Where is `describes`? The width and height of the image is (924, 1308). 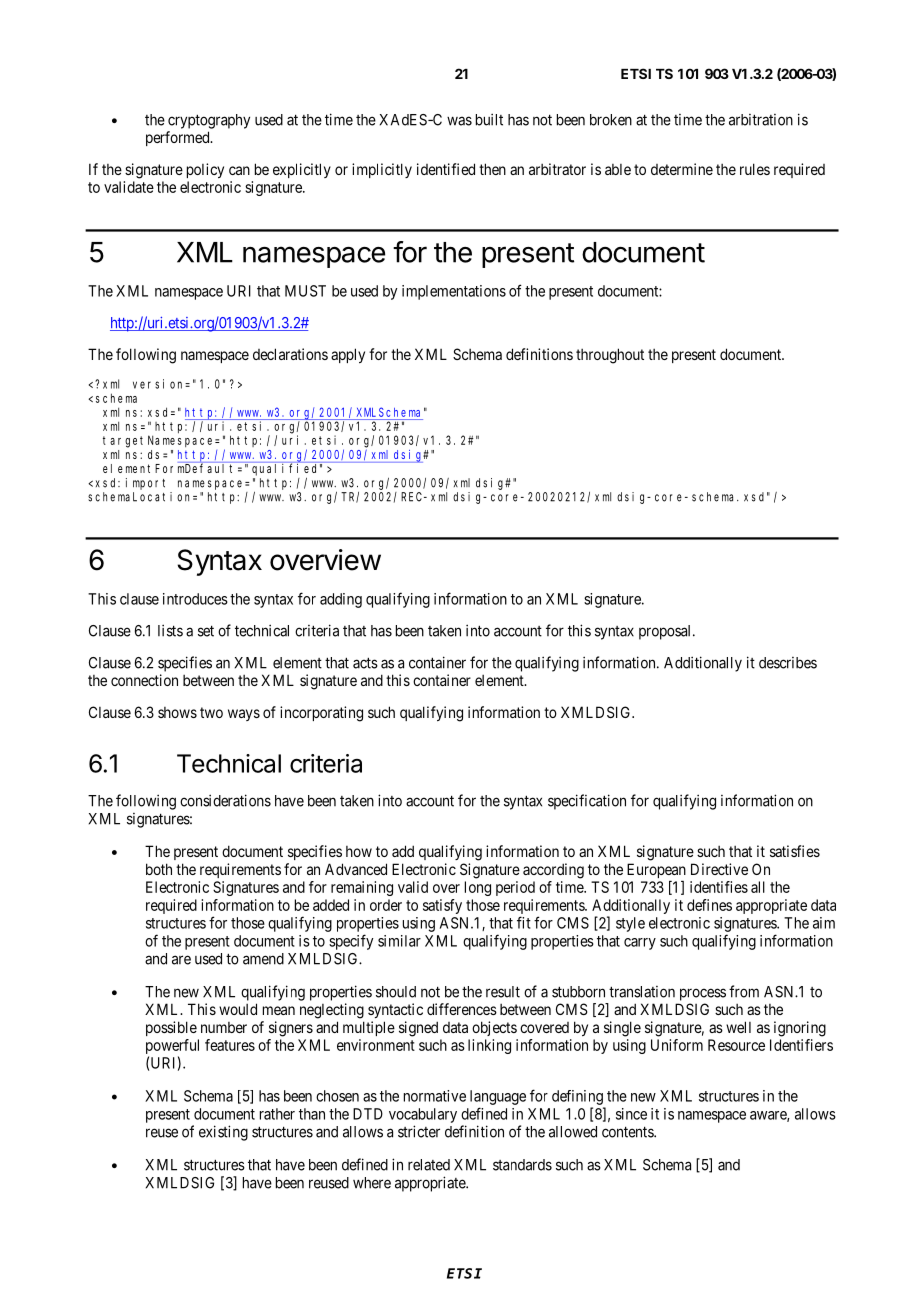 describes is located at coordinates (788, 663).
